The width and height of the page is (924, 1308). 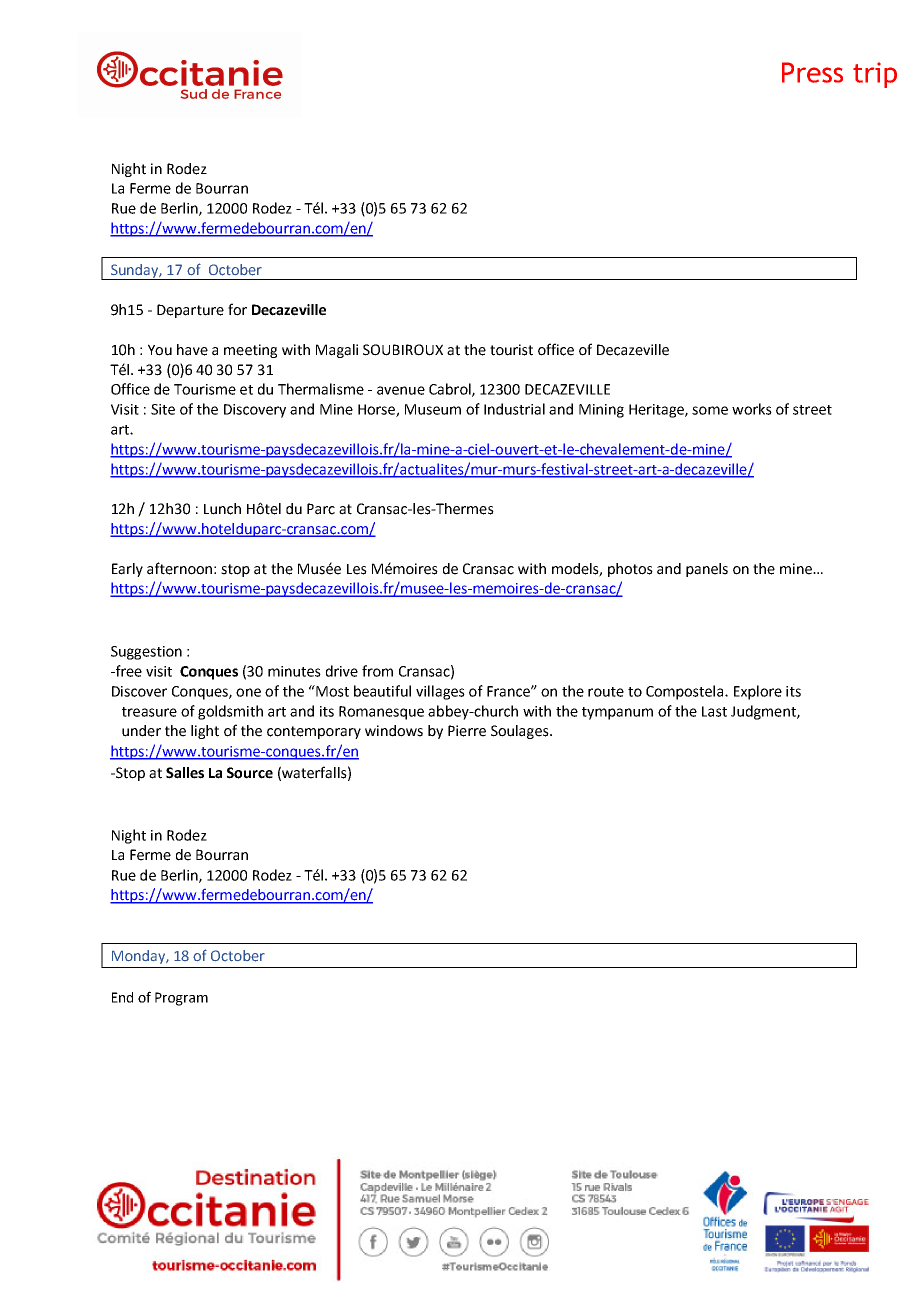 I want to click on works, so click(x=752, y=409).
